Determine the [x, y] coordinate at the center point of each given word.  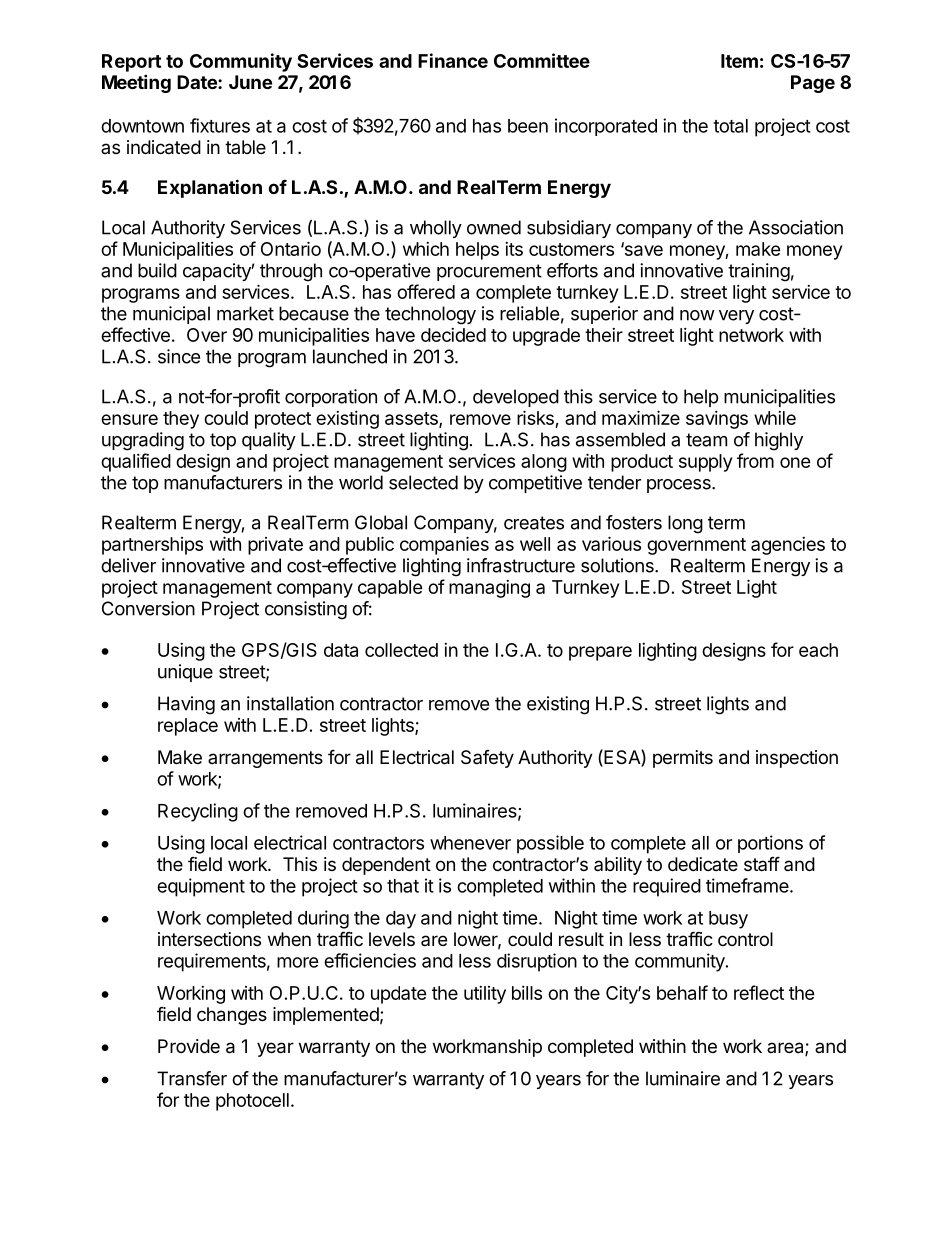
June [250, 82]
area [786, 1049]
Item [739, 61]
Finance [453, 60]
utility [485, 995]
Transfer [192, 1078]
